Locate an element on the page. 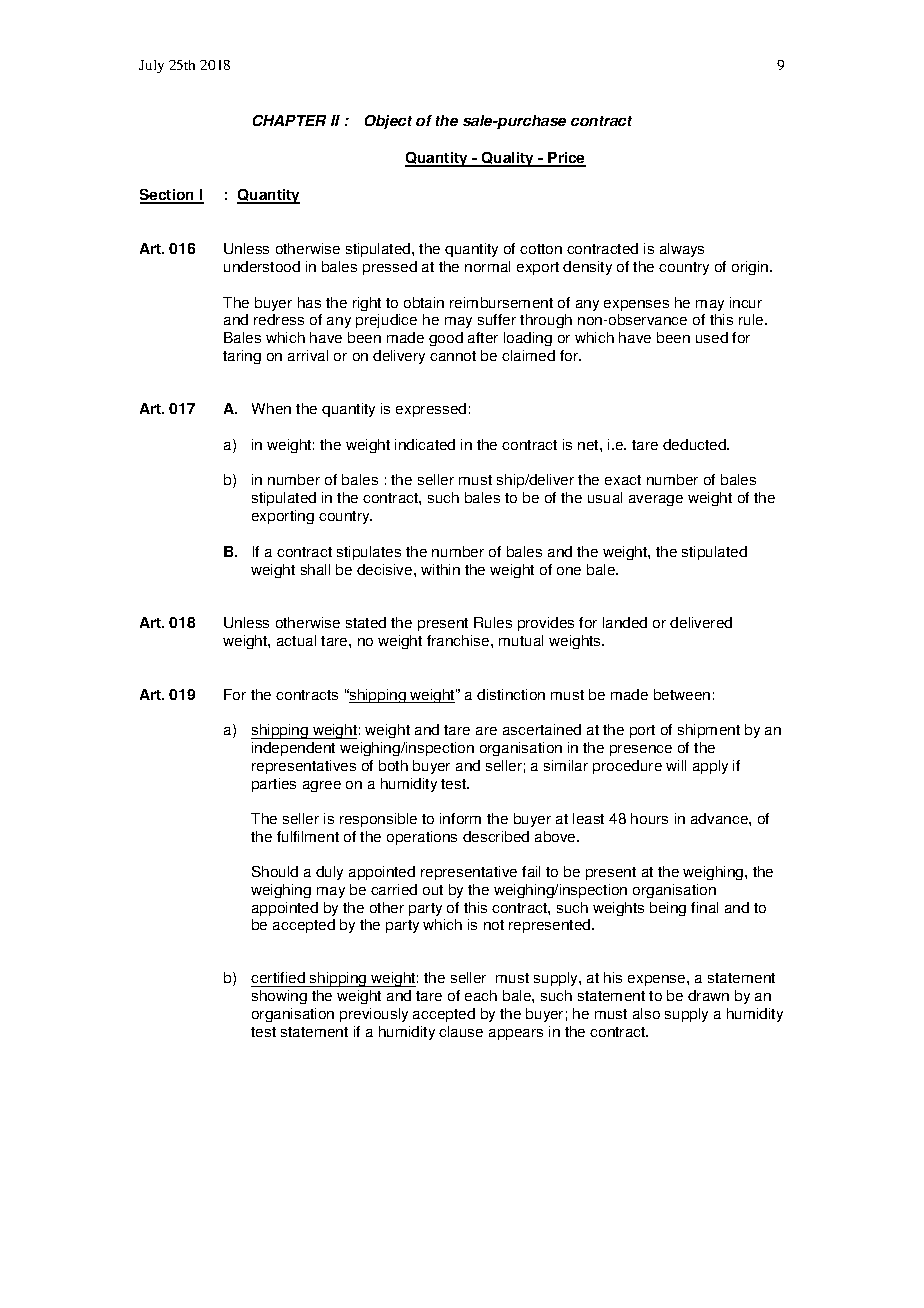 The image size is (924, 1308). drawn is located at coordinates (708, 995).
